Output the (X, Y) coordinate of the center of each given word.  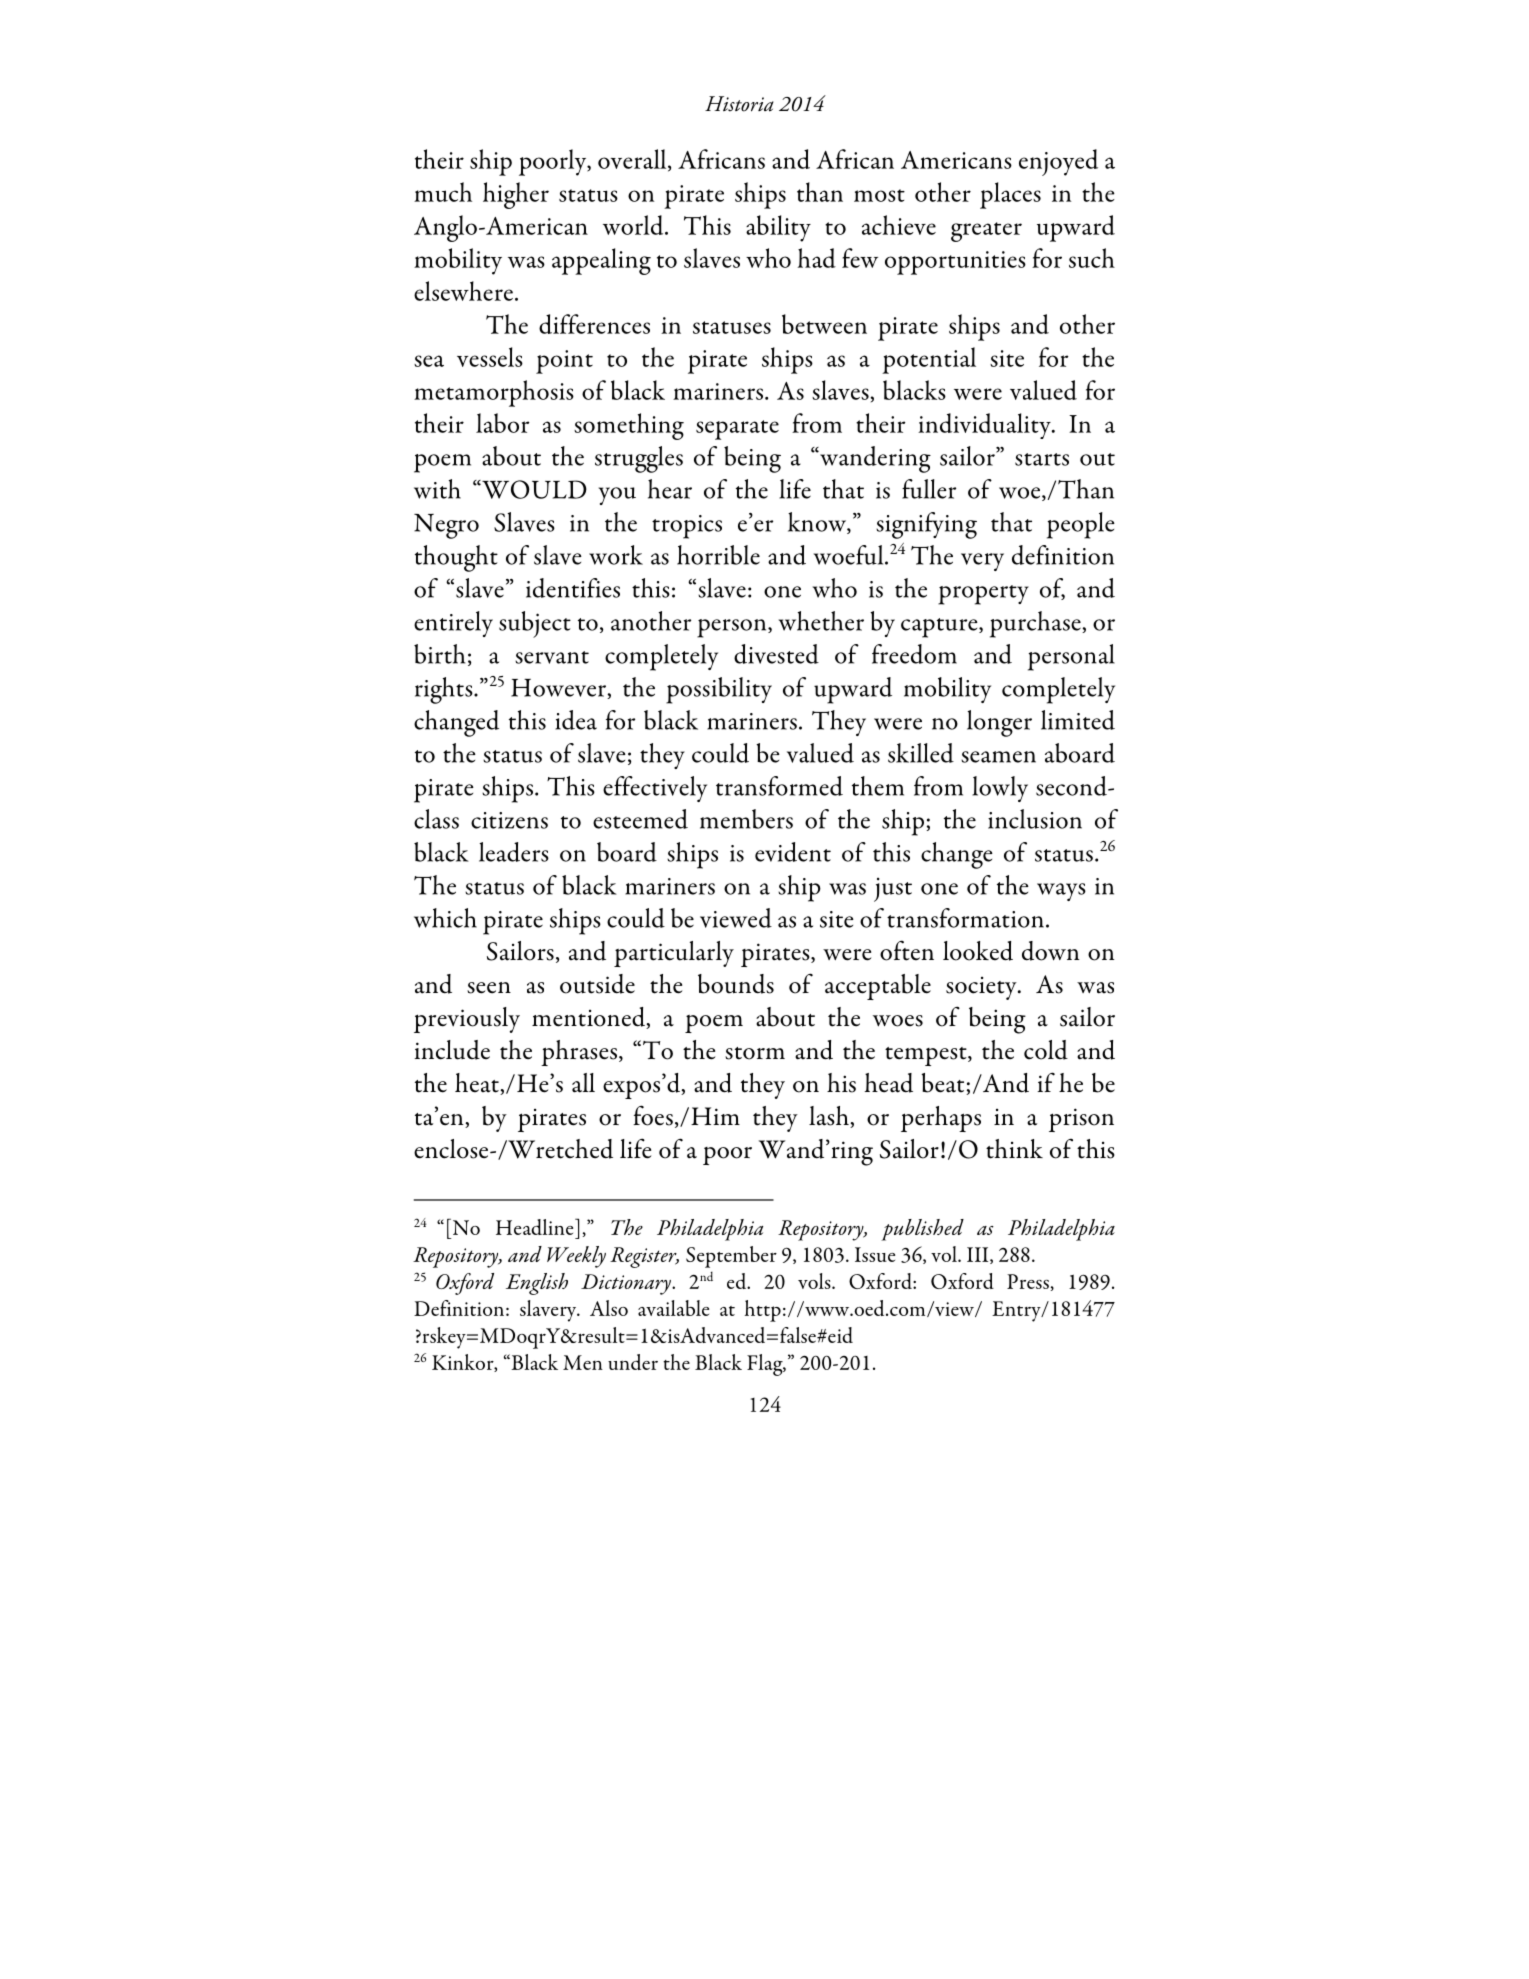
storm (755, 1053)
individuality (985, 426)
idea (576, 720)
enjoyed (1058, 162)
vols (815, 1281)
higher (516, 195)
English (537, 1284)
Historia (739, 104)
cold (1046, 1050)
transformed (779, 786)
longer (999, 723)
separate (737, 430)
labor (503, 423)
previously (467, 1020)
